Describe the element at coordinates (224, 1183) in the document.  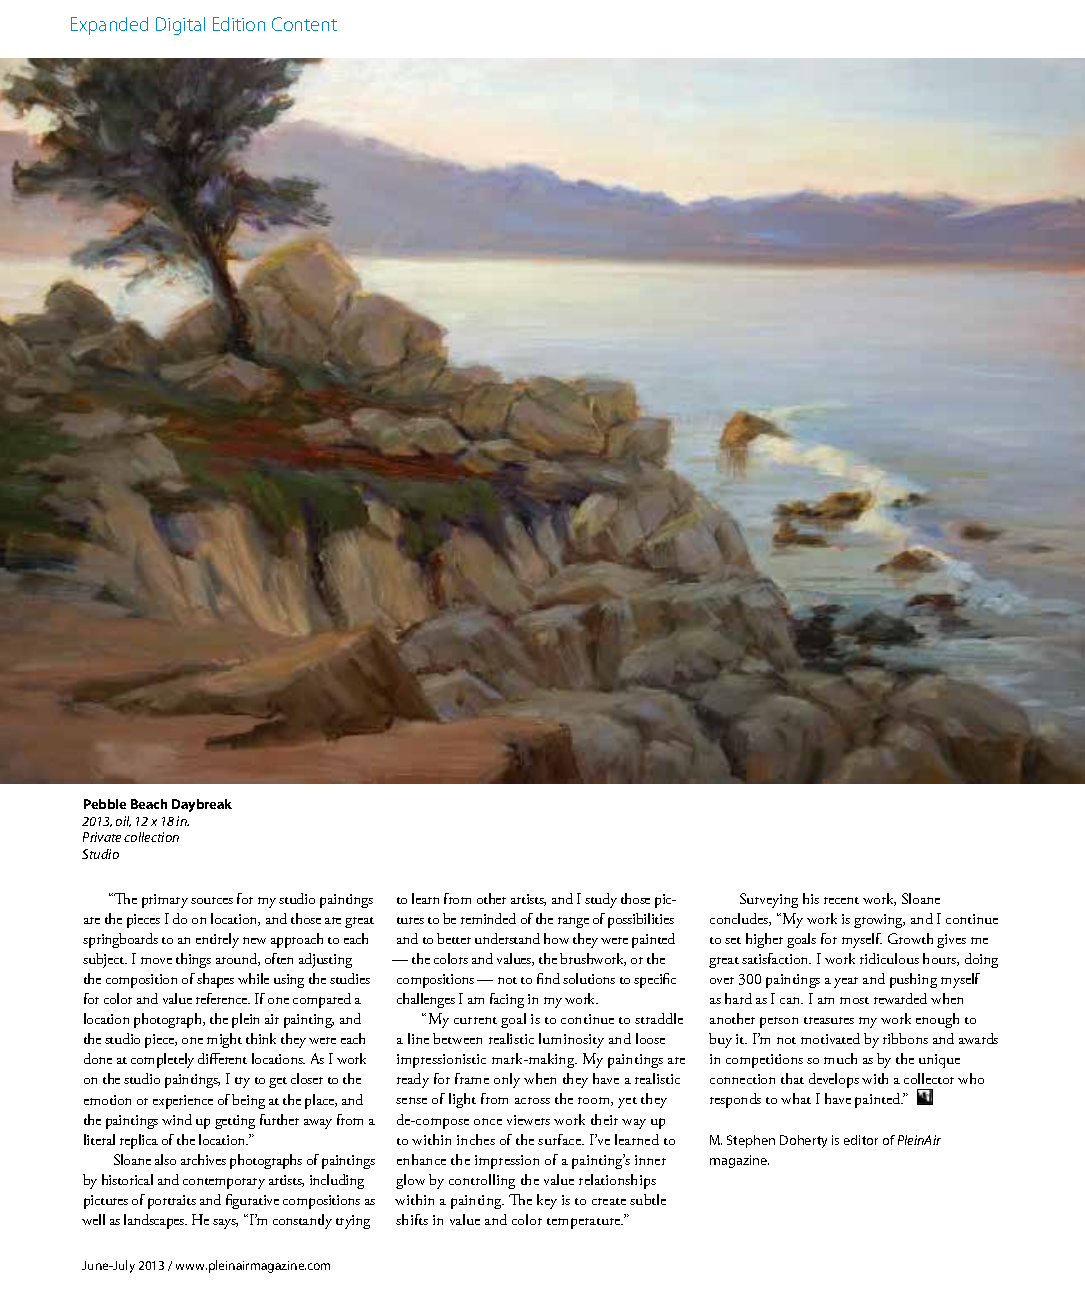
I see `contemporary` at that location.
